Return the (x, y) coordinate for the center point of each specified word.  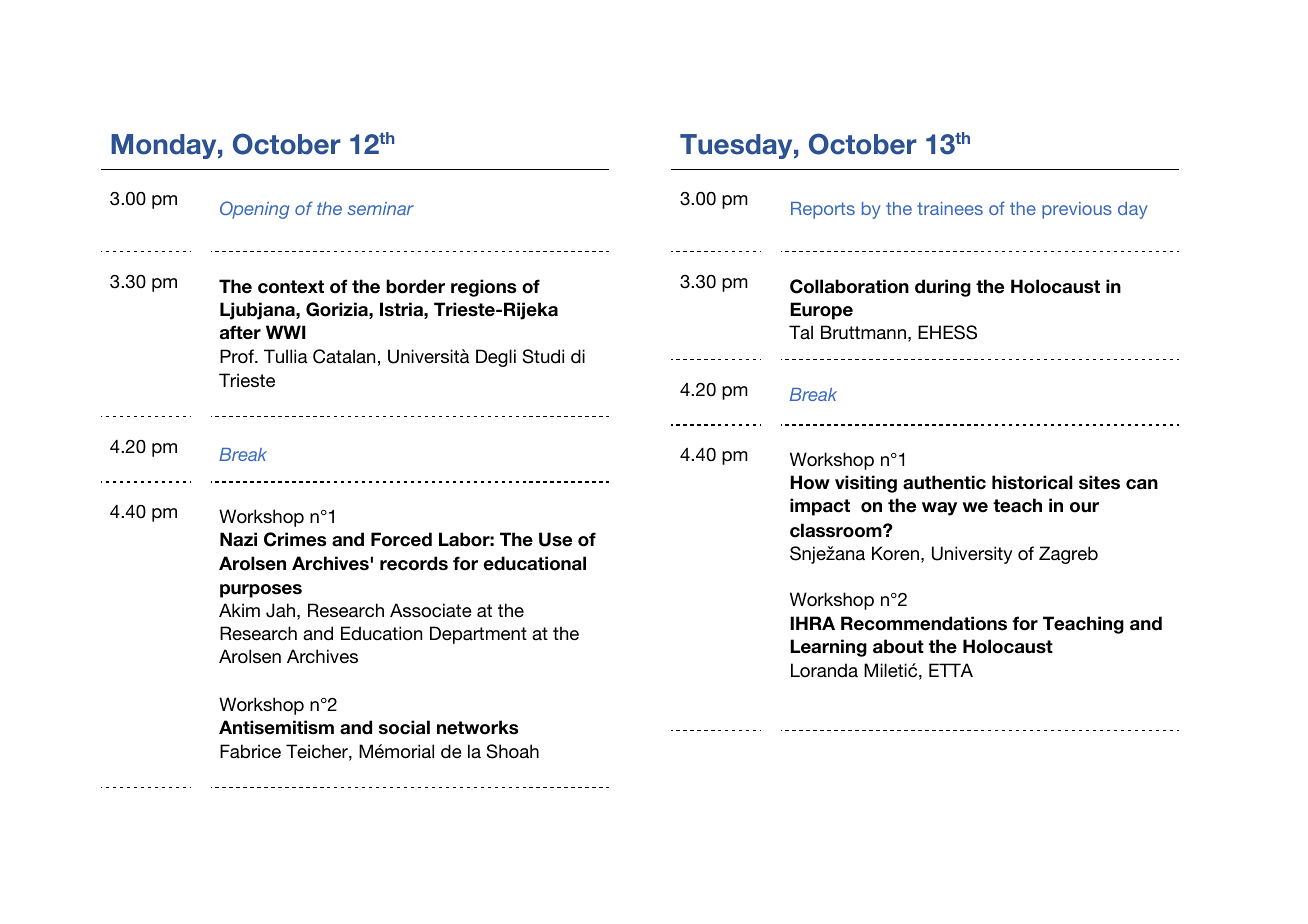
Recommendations (924, 623)
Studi (543, 356)
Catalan (344, 356)
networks (477, 727)
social (404, 727)
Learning (828, 648)
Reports (823, 210)
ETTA (951, 670)
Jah (280, 610)
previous (1077, 210)
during (943, 288)
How (810, 482)
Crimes (295, 539)
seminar (381, 208)
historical (1032, 482)
